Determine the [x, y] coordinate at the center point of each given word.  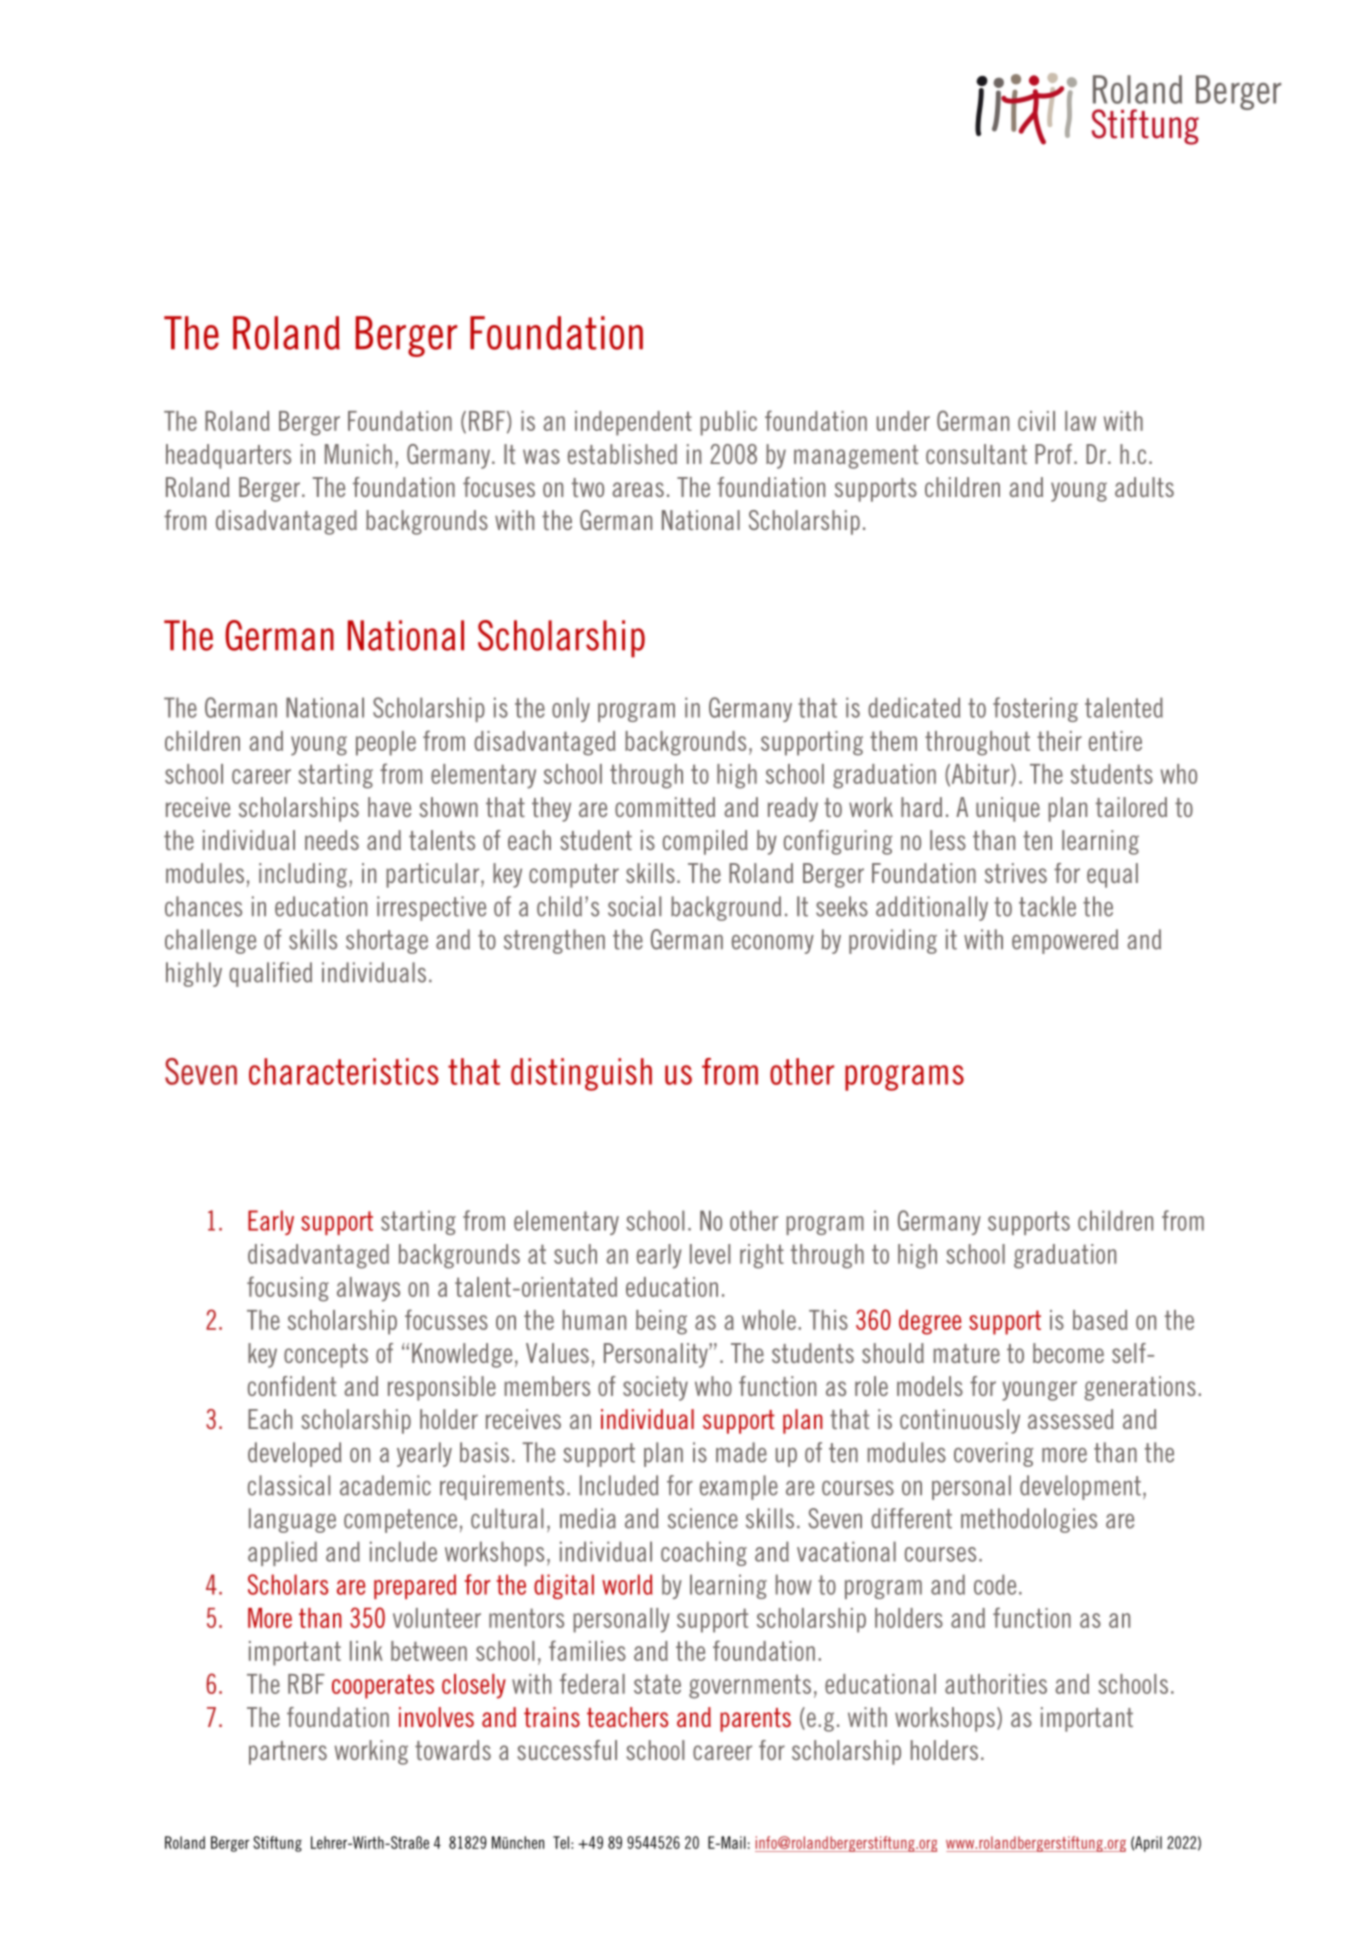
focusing [288, 1289]
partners [288, 1753]
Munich [358, 454]
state [657, 1684]
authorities [996, 1684]
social [634, 906]
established [622, 454]
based [1100, 1320]
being [661, 1322]
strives [1016, 873]
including [303, 875]
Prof [1053, 454]
